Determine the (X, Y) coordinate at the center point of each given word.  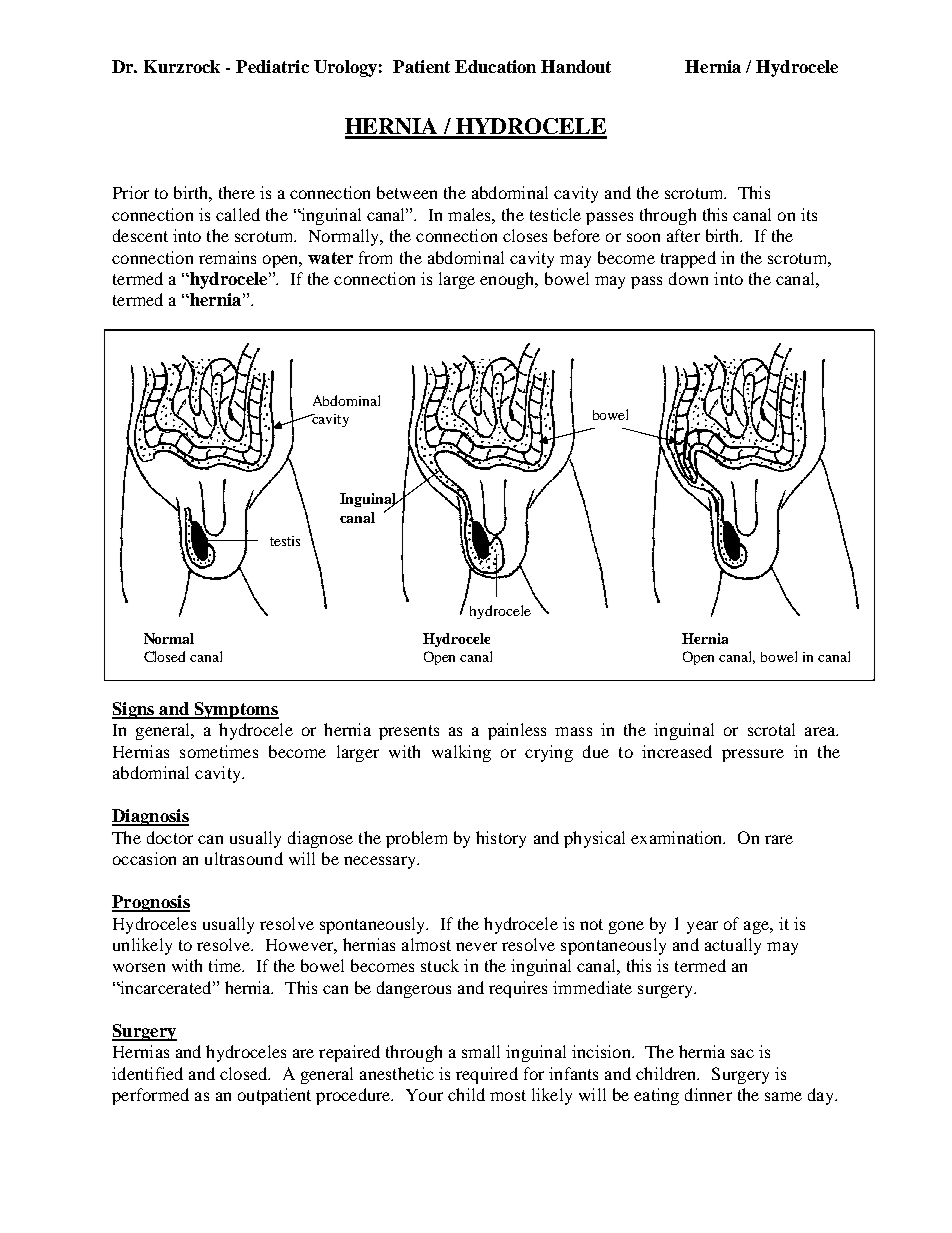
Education (495, 66)
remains (227, 257)
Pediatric (272, 66)
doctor (170, 837)
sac (742, 1053)
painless (517, 731)
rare (779, 839)
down (688, 278)
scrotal (771, 729)
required (487, 1075)
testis (285, 541)
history (501, 839)
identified (147, 1073)
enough (508, 280)
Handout (576, 66)
